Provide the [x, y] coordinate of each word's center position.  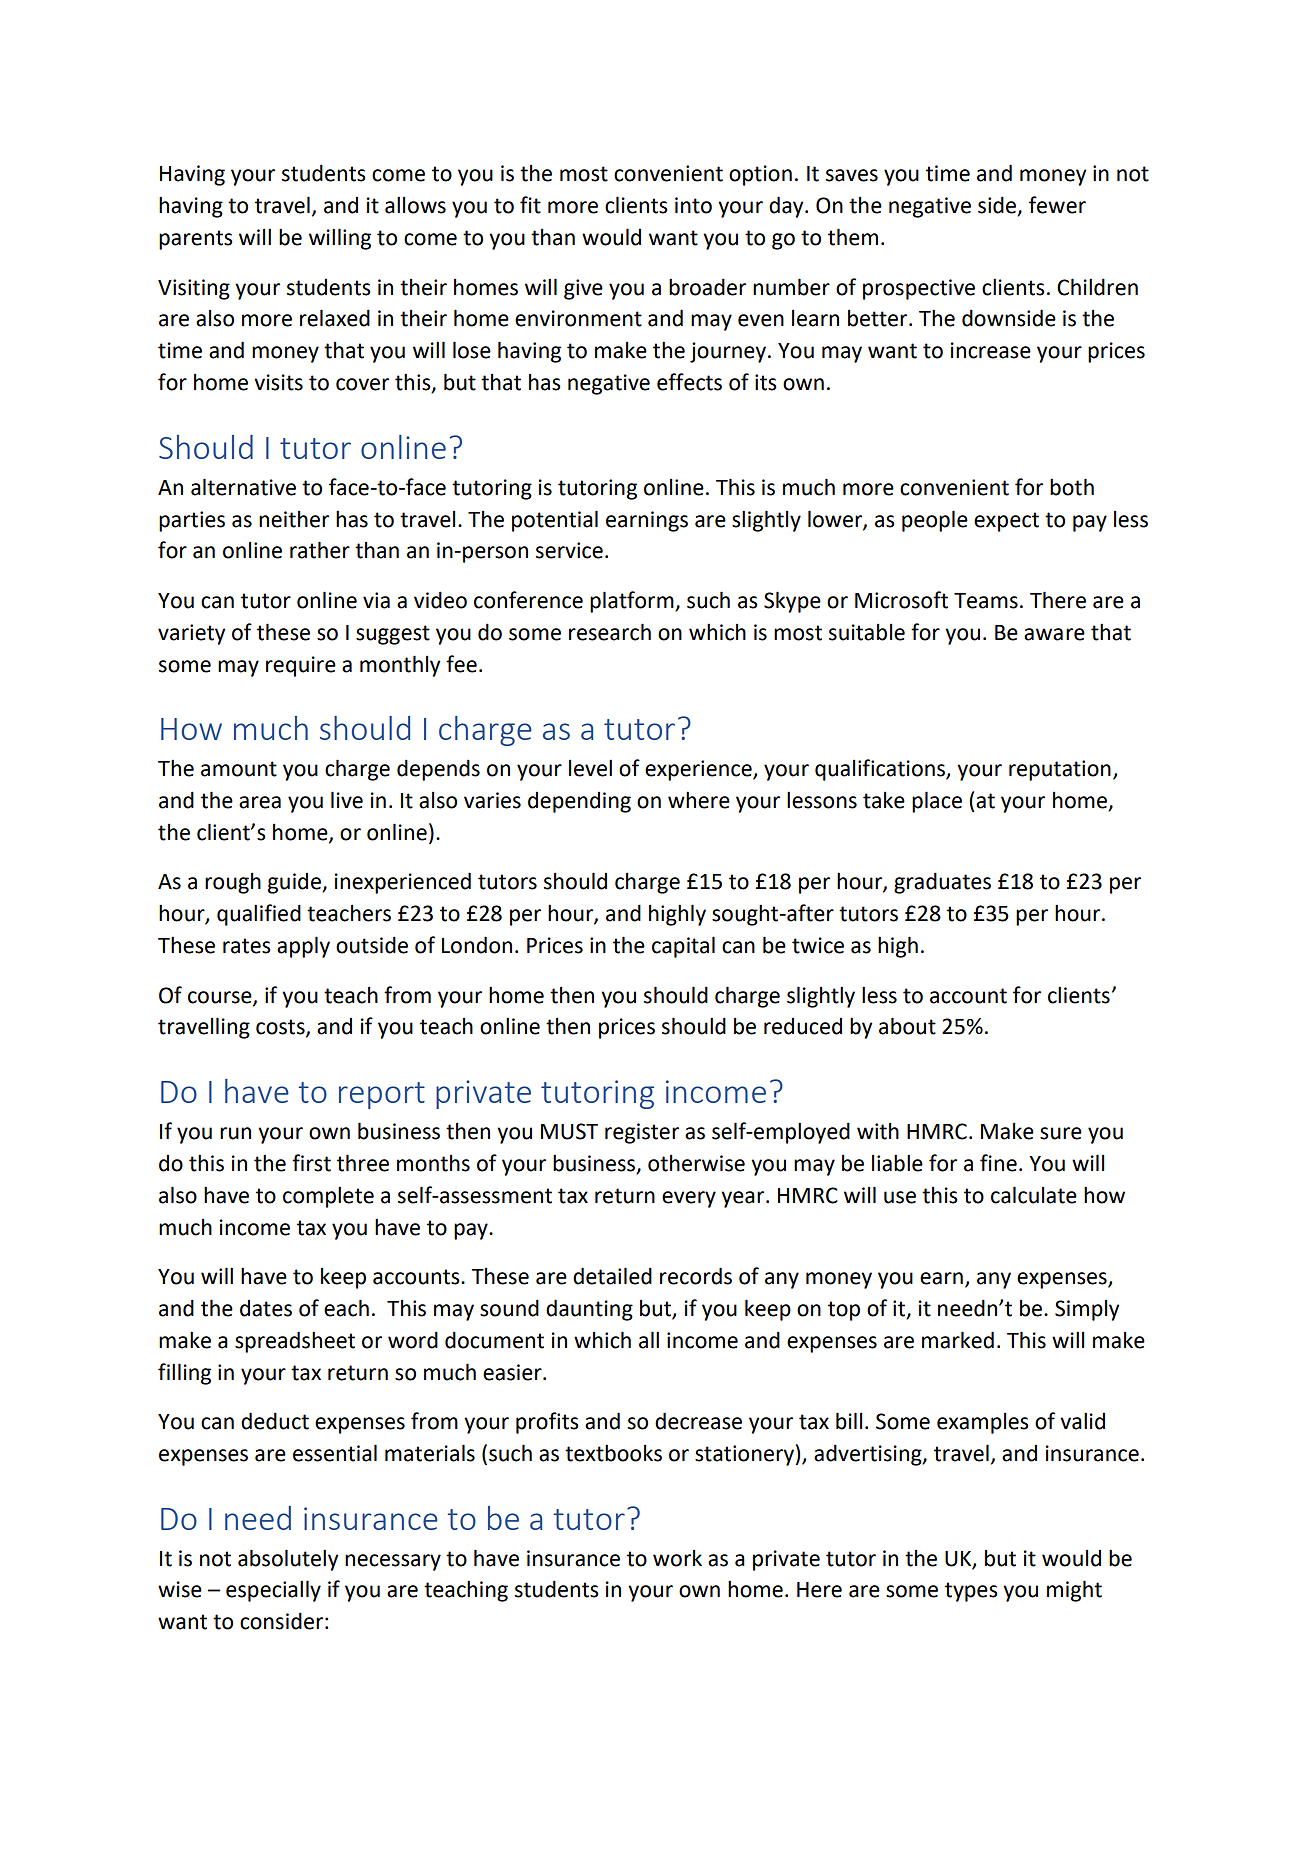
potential [555, 521]
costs [281, 1028]
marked [958, 1340]
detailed [612, 1276]
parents [196, 240]
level [590, 768]
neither [294, 519]
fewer [1057, 205]
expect [1006, 522]
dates [266, 1308]
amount [239, 769]
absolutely [288, 1560]
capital [683, 947]
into [693, 205]
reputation [1060, 770]
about [907, 1026]
